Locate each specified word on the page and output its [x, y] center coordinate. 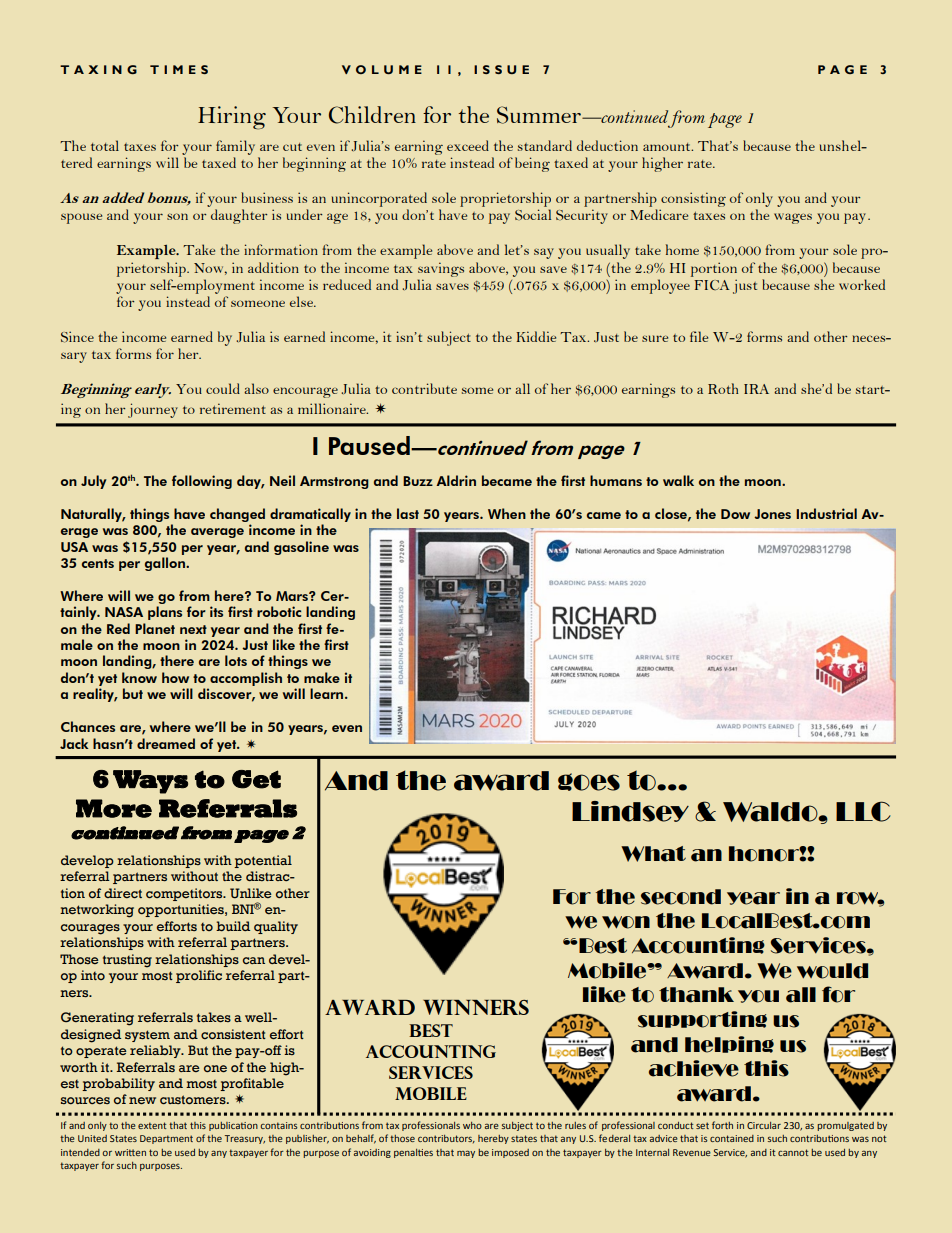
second [681, 897]
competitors [185, 894]
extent [152, 1125]
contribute [424, 388]
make [322, 677]
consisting [693, 199]
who [472, 1125]
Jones [772, 514]
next [193, 629]
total [105, 145]
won [626, 922]
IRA [756, 389]
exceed [468, 145]
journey [153, 410]
